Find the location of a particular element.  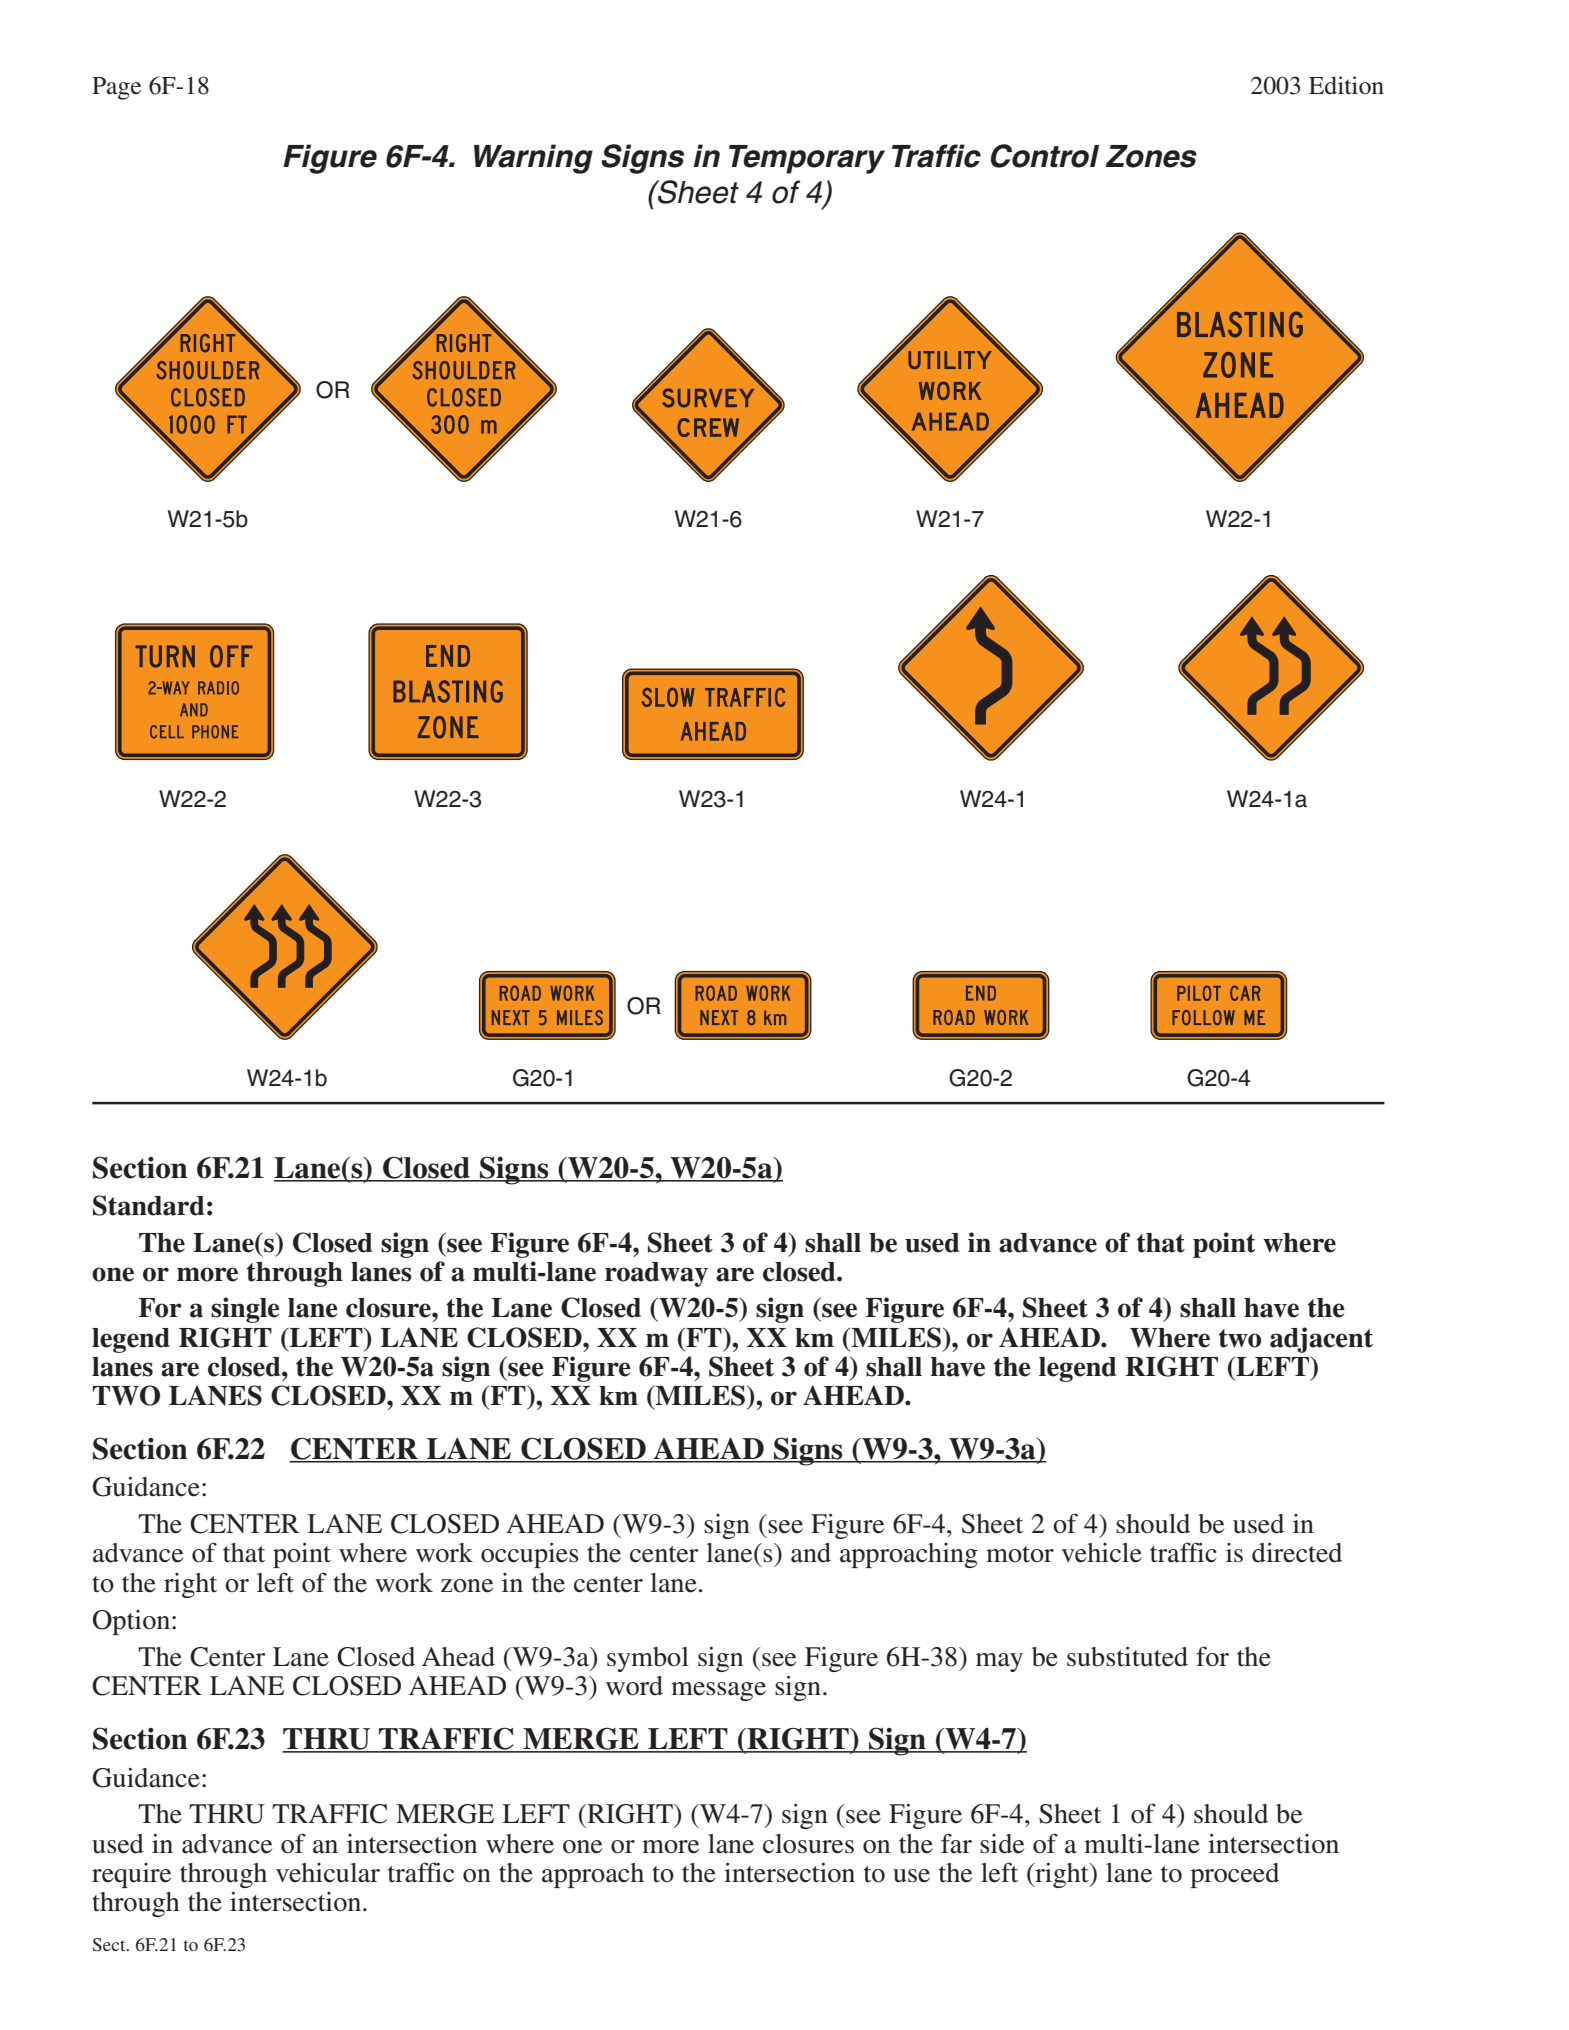

Standard is located at coordinates (149, 1205).
